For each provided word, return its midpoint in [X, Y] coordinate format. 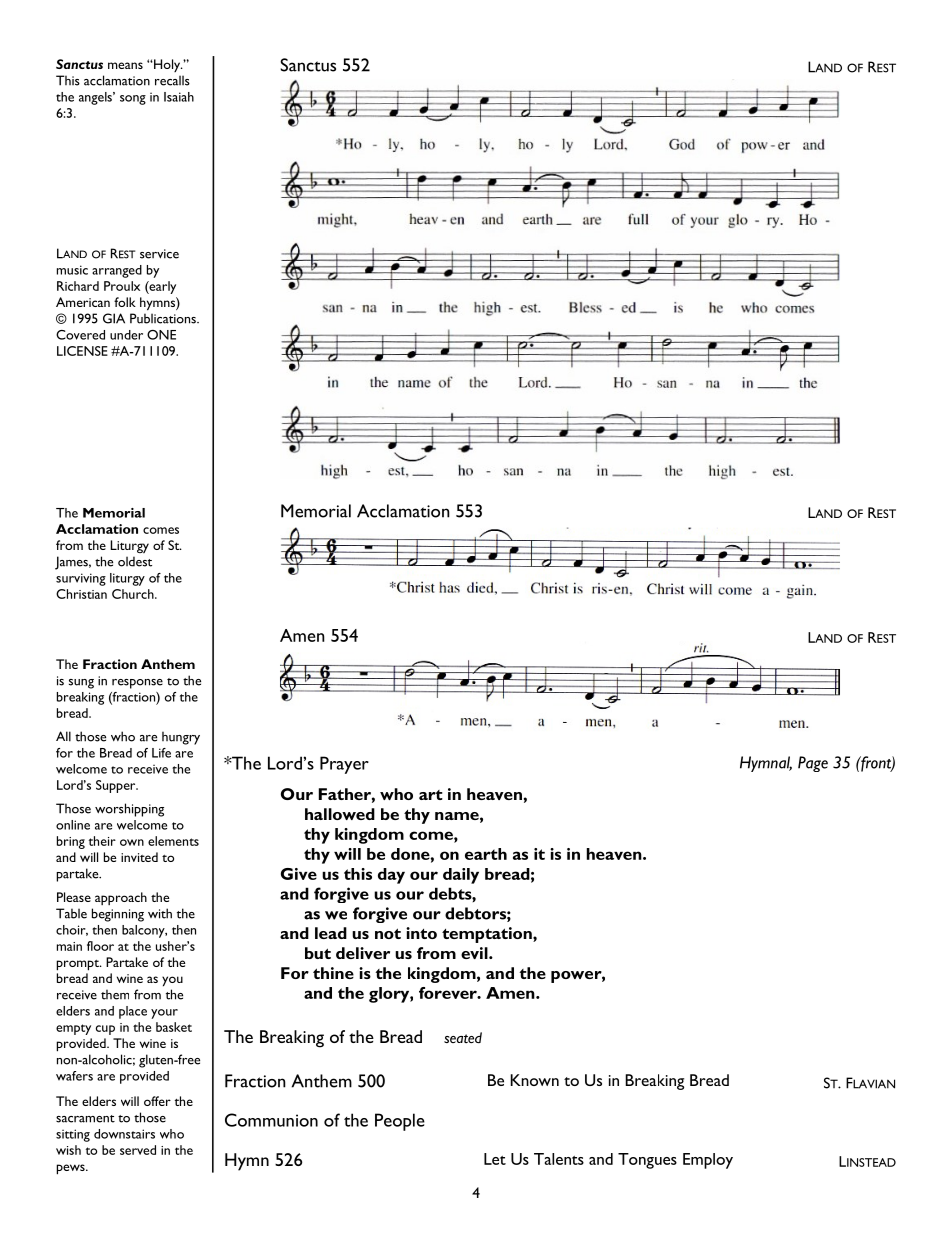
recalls [172, 80]
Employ [708, 1161]
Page [813, 764]
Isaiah [179, 97]
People [400, 1122]
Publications [164, 318]
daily [461, 876]
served [138, 1150]
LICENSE [82, 351]
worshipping [129, 810]
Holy [167, 65]
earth [486, 854]
